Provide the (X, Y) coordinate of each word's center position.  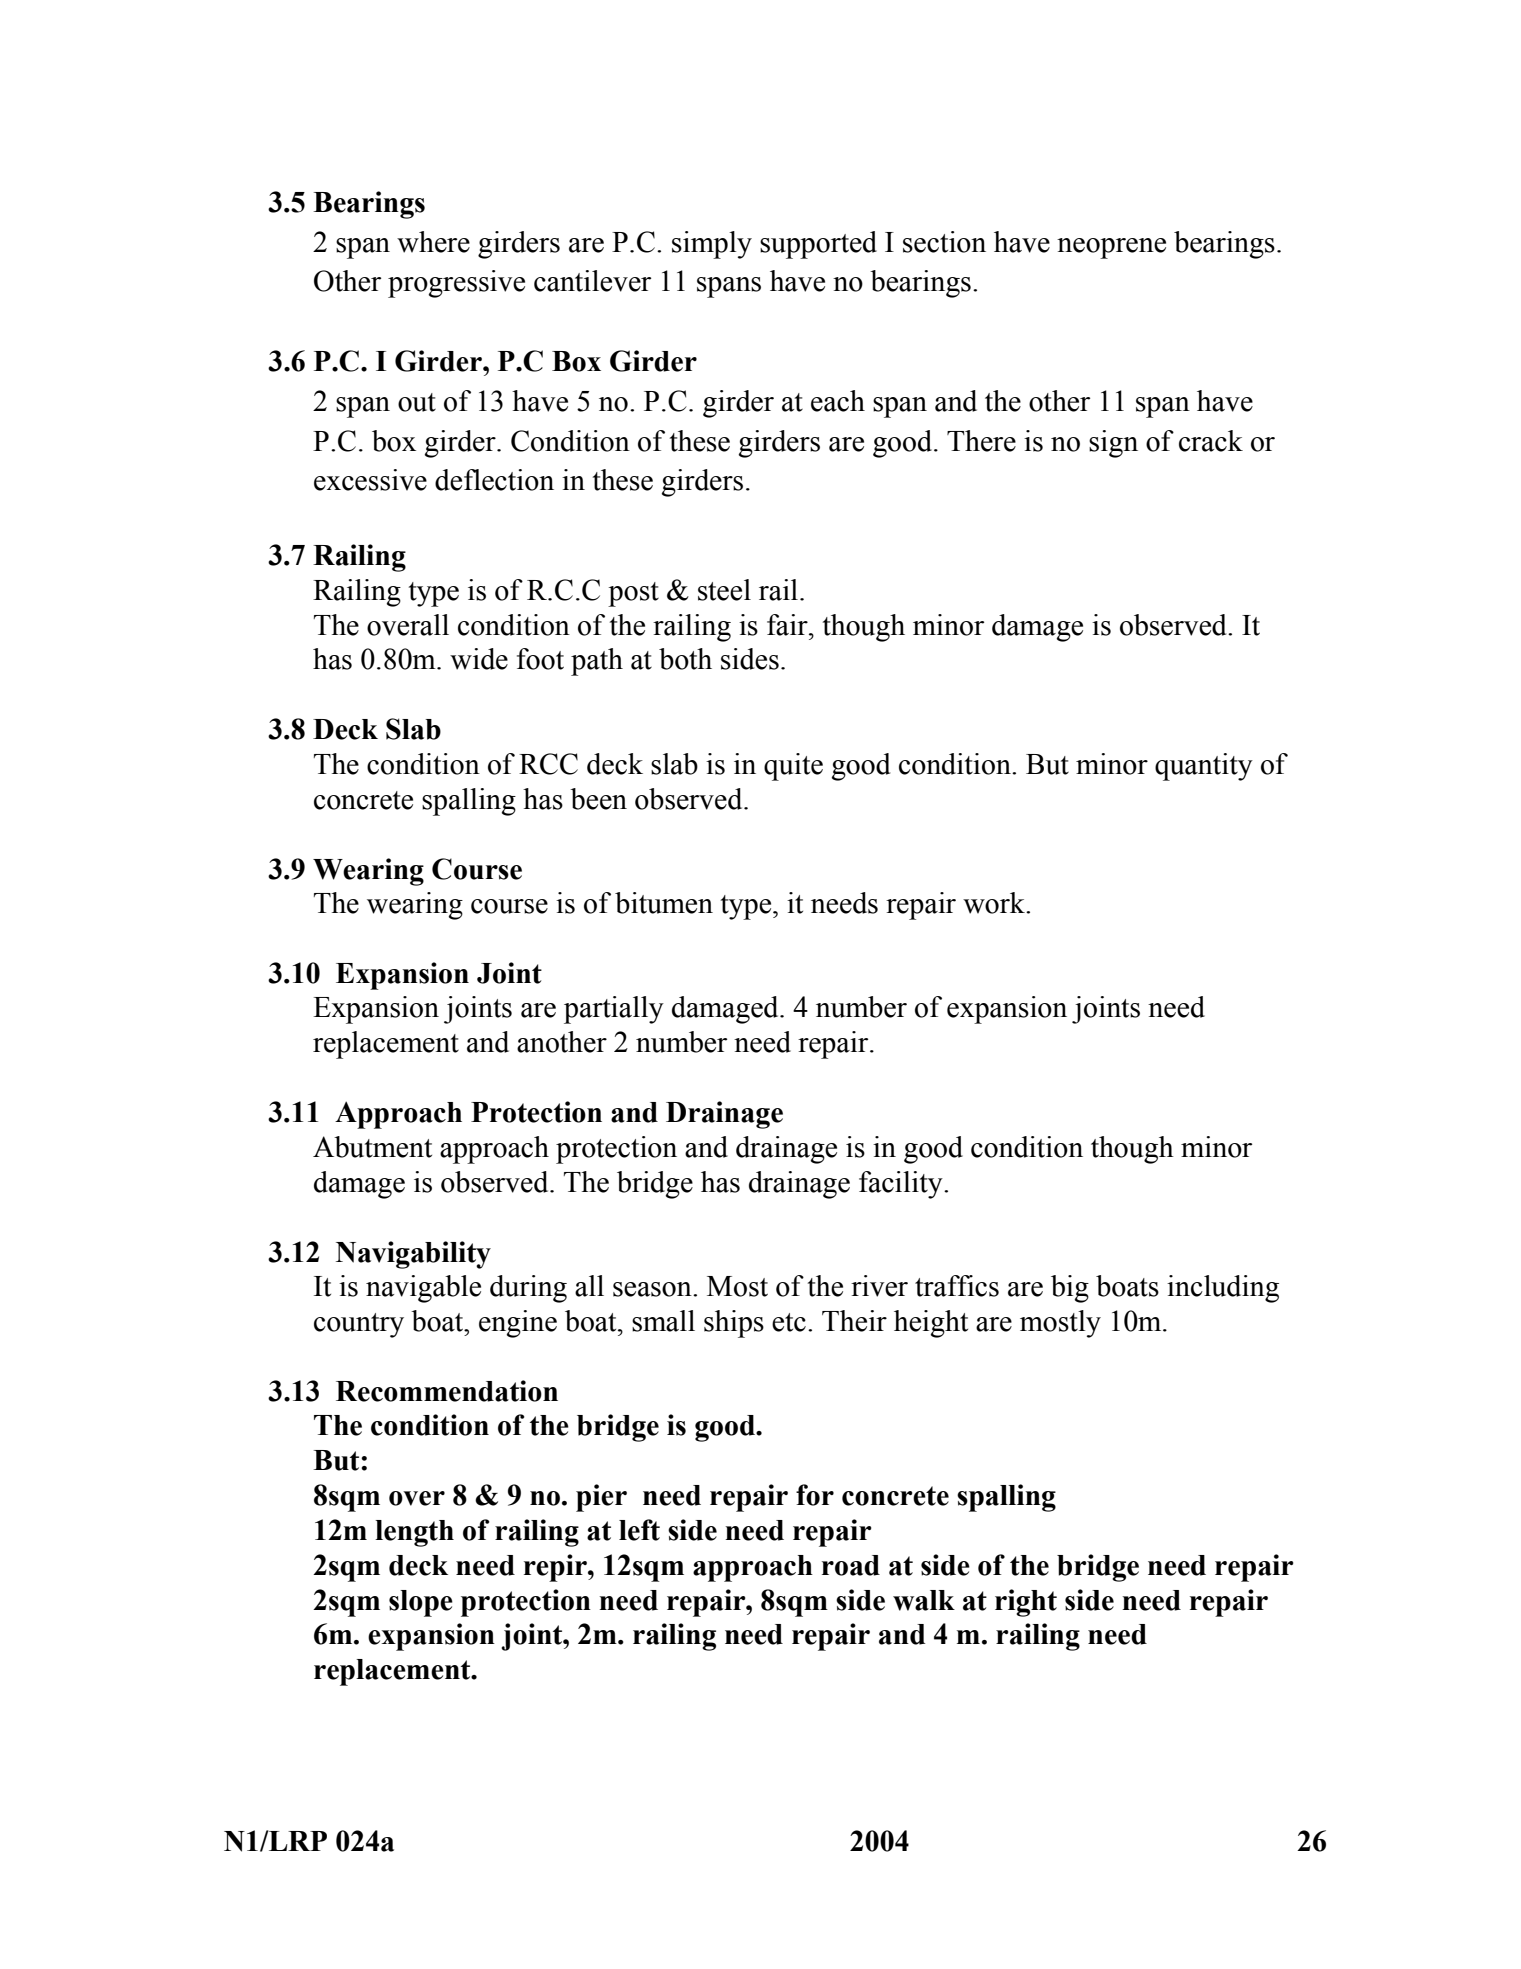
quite (793, 767)
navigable (423, 1289)
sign (1113, 444)
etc (789, 1322)
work (995, 903)
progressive (456, 284)
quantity (1204, 767)
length (414, 1533)
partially (614, 1010)
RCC (548, 764)
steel (724, 590)
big (1070, 1289)
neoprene (1111, 248)
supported (818, 245)
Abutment (372, 1147)
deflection (494, 480)
